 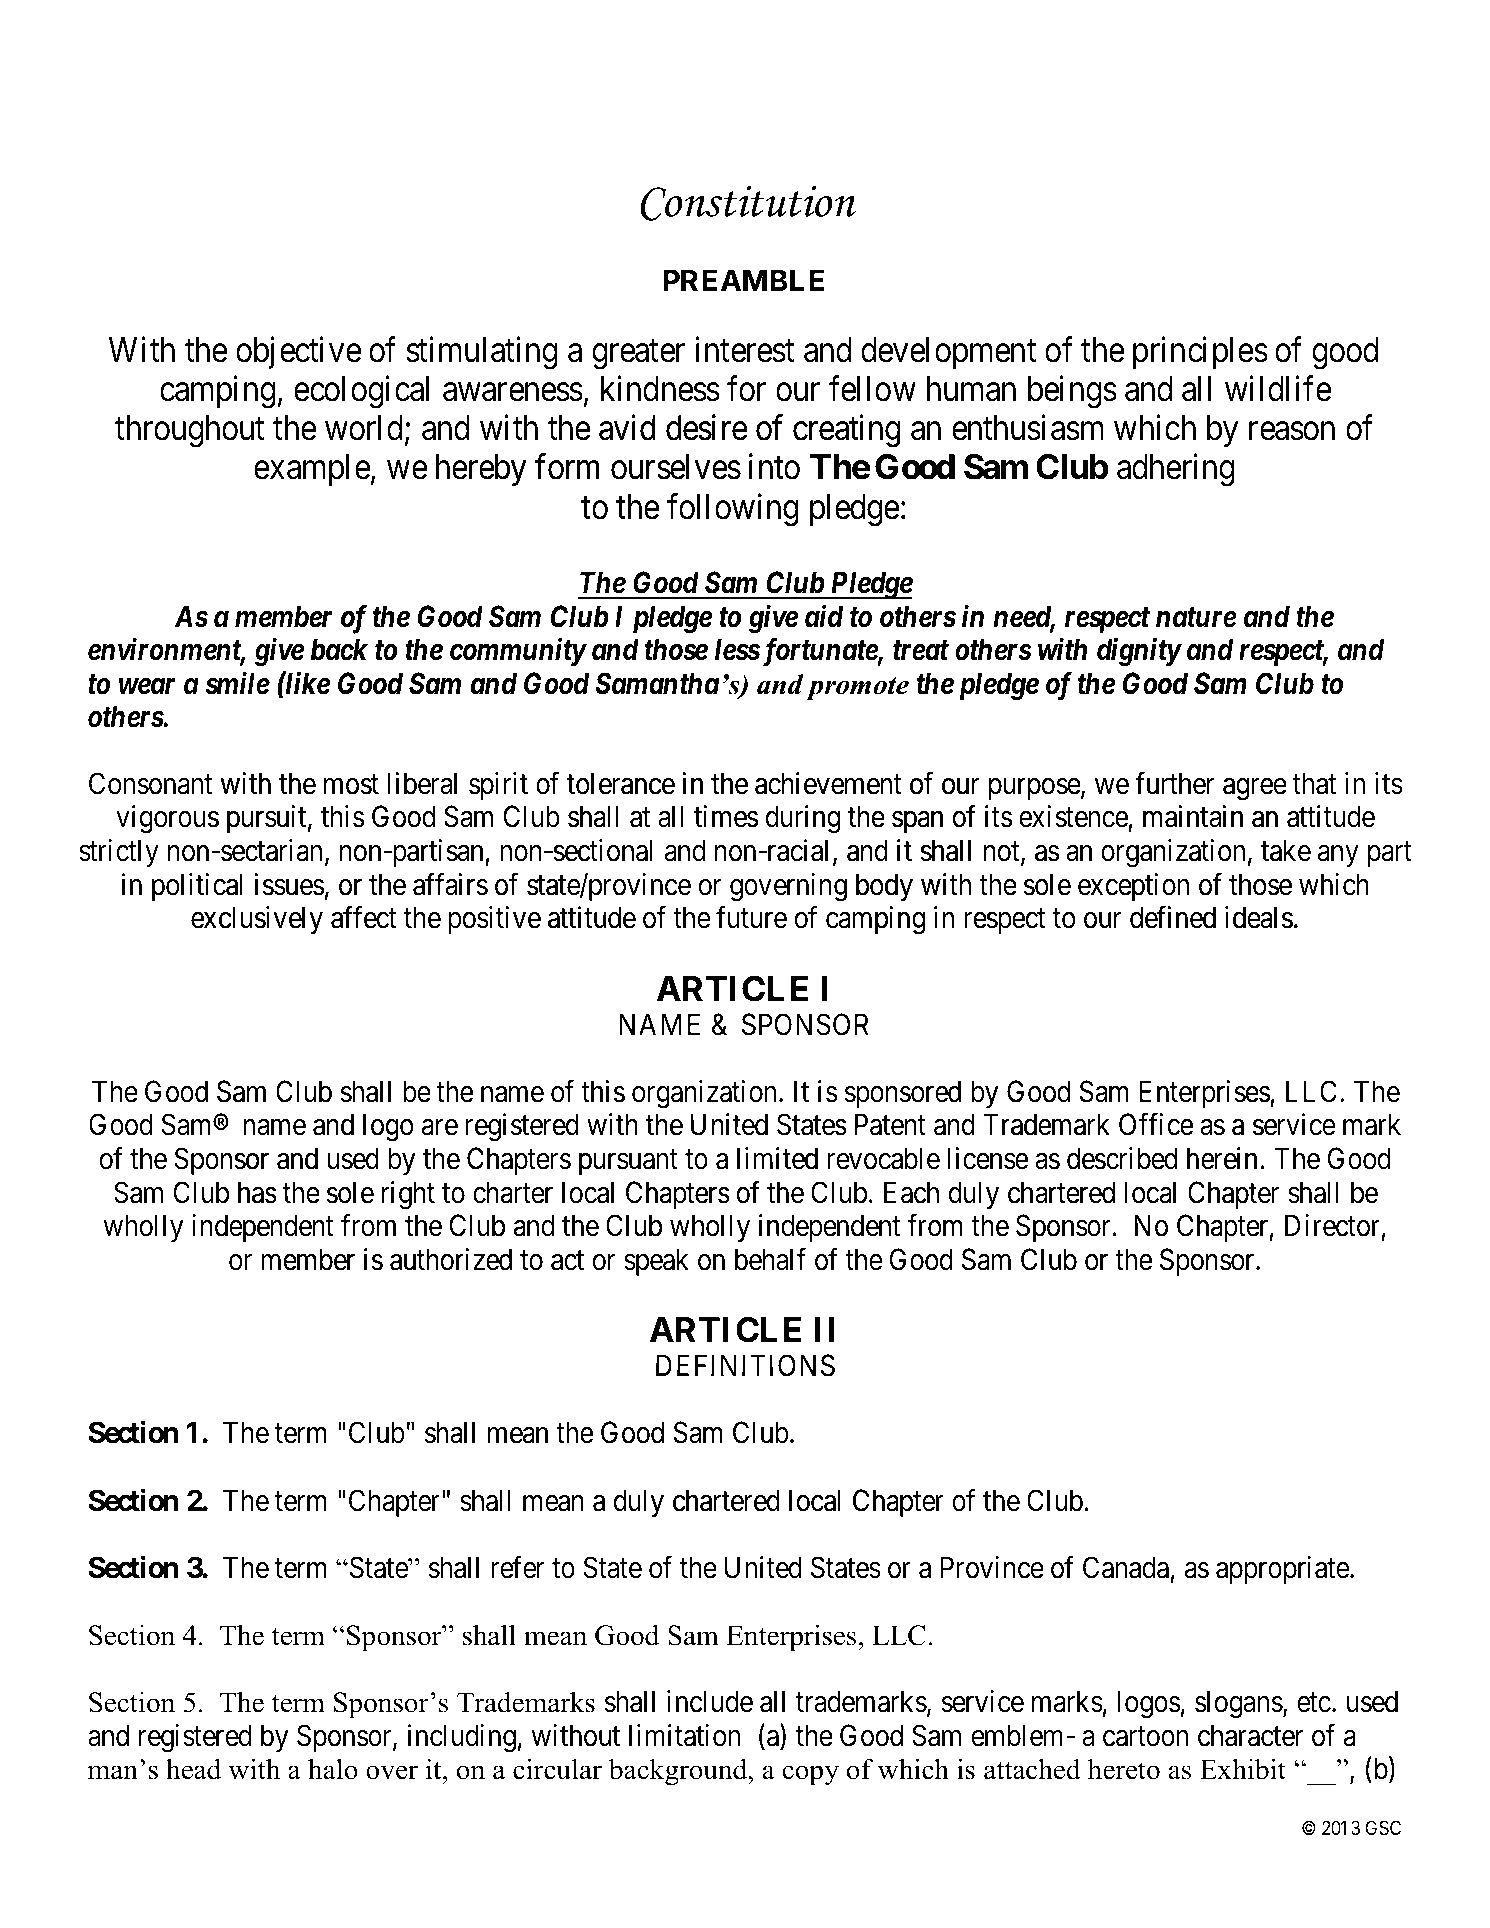 I want to click on copy, so click(x=810, y=1775).
